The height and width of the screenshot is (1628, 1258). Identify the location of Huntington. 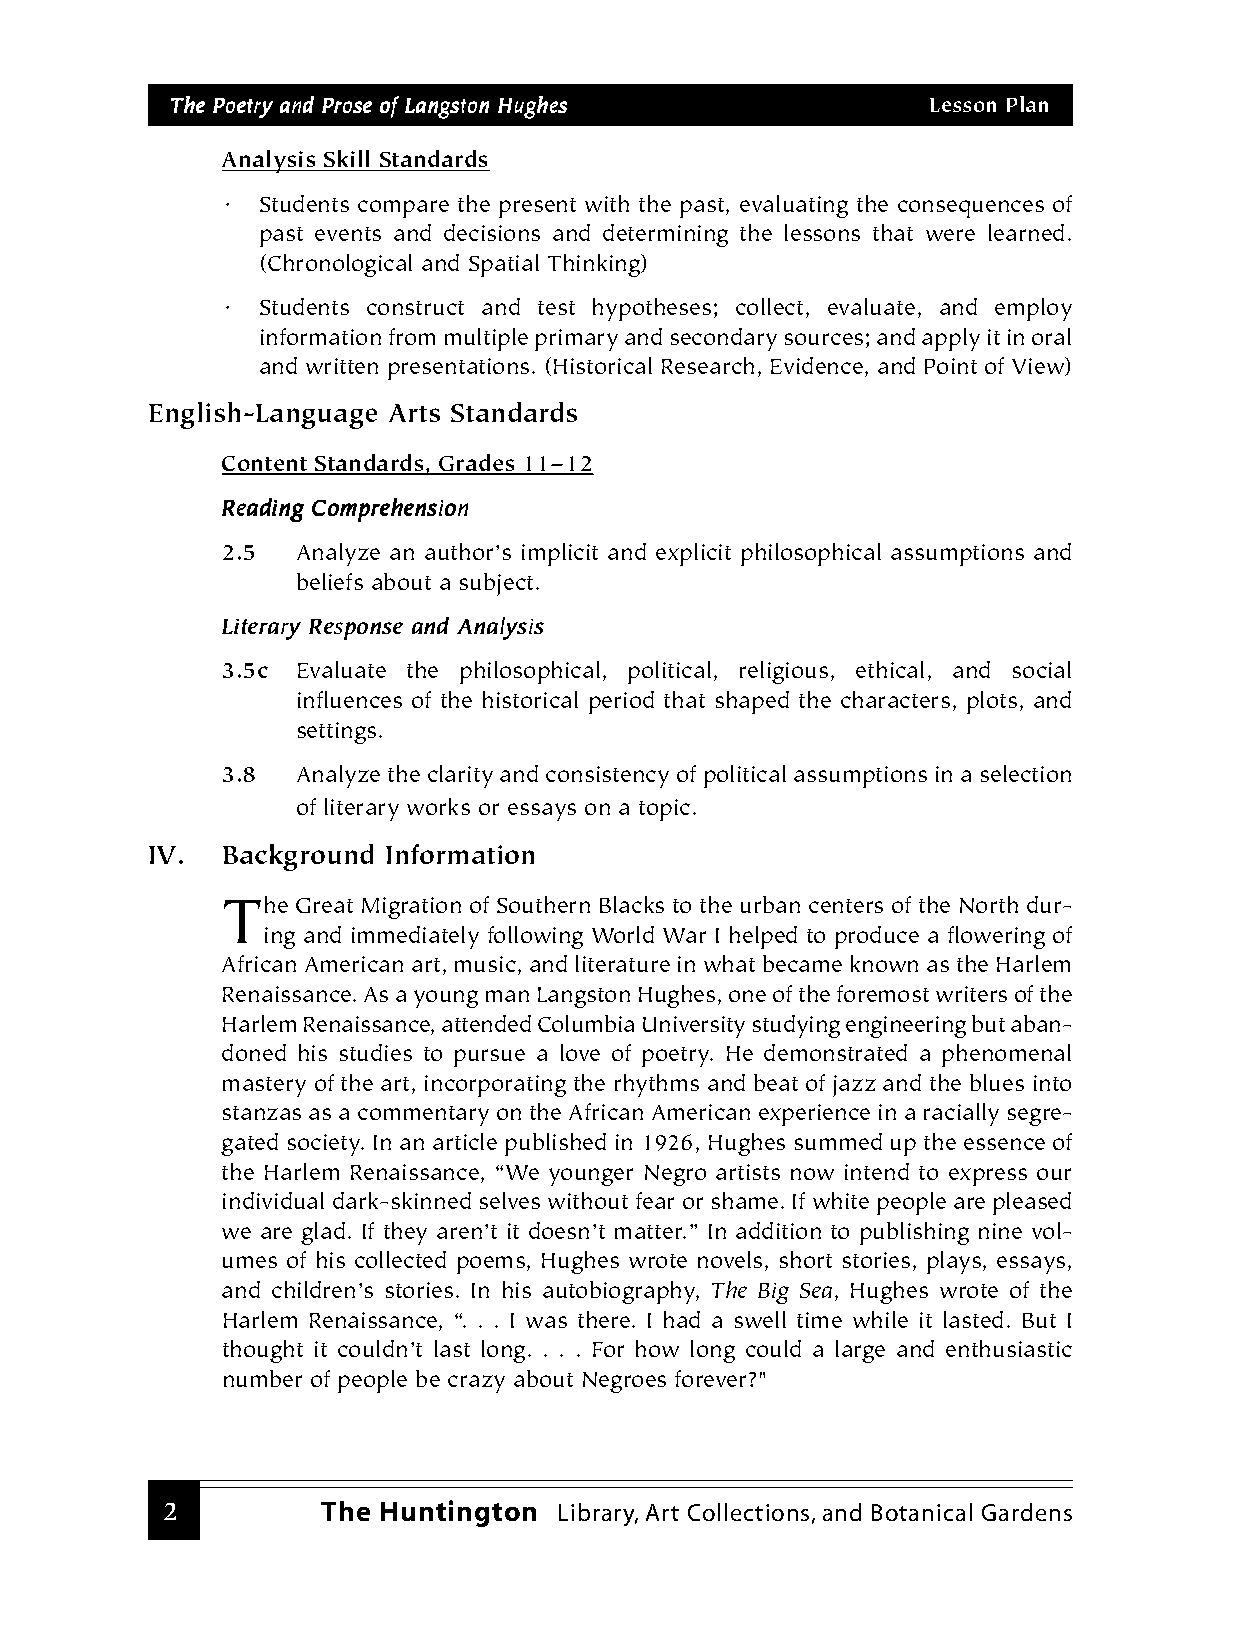
(458, 1513).
